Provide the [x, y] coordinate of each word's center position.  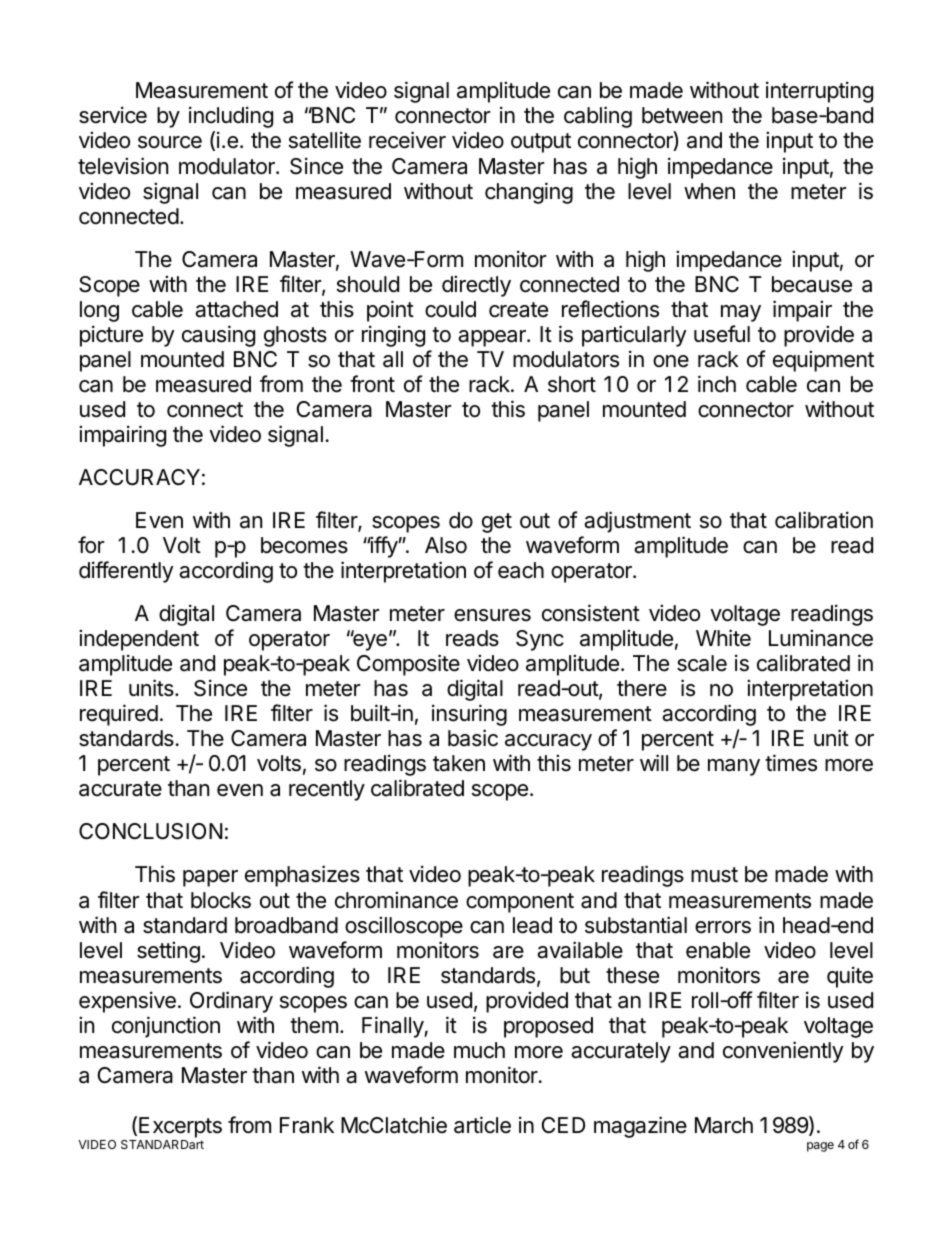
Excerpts [180, 1127]
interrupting [819, 92]
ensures [492, 615]
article [482, 1125]
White [723, 638]
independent [139, 640]
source [170, 142]
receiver [407, 140]
